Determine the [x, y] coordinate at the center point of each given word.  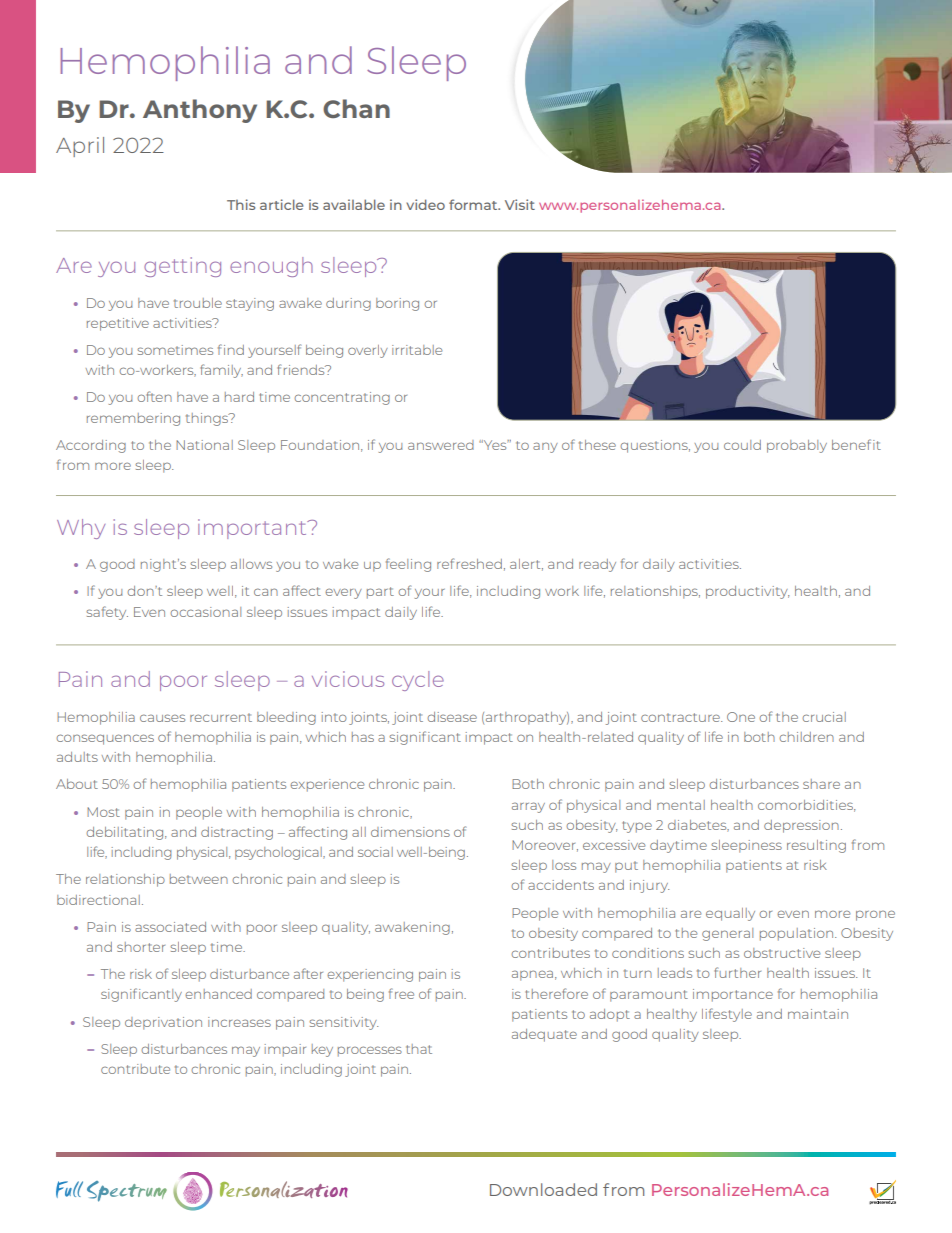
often [154, 396]
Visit [520, 204]
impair [285, 1050]
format [474, 204]
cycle [418, 681]
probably [797, 446]
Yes [495, 445]
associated [170, 927]
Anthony [200, 111]
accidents [561, 885]
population [798, 934]
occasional [205, 612]
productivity [747, 592]
